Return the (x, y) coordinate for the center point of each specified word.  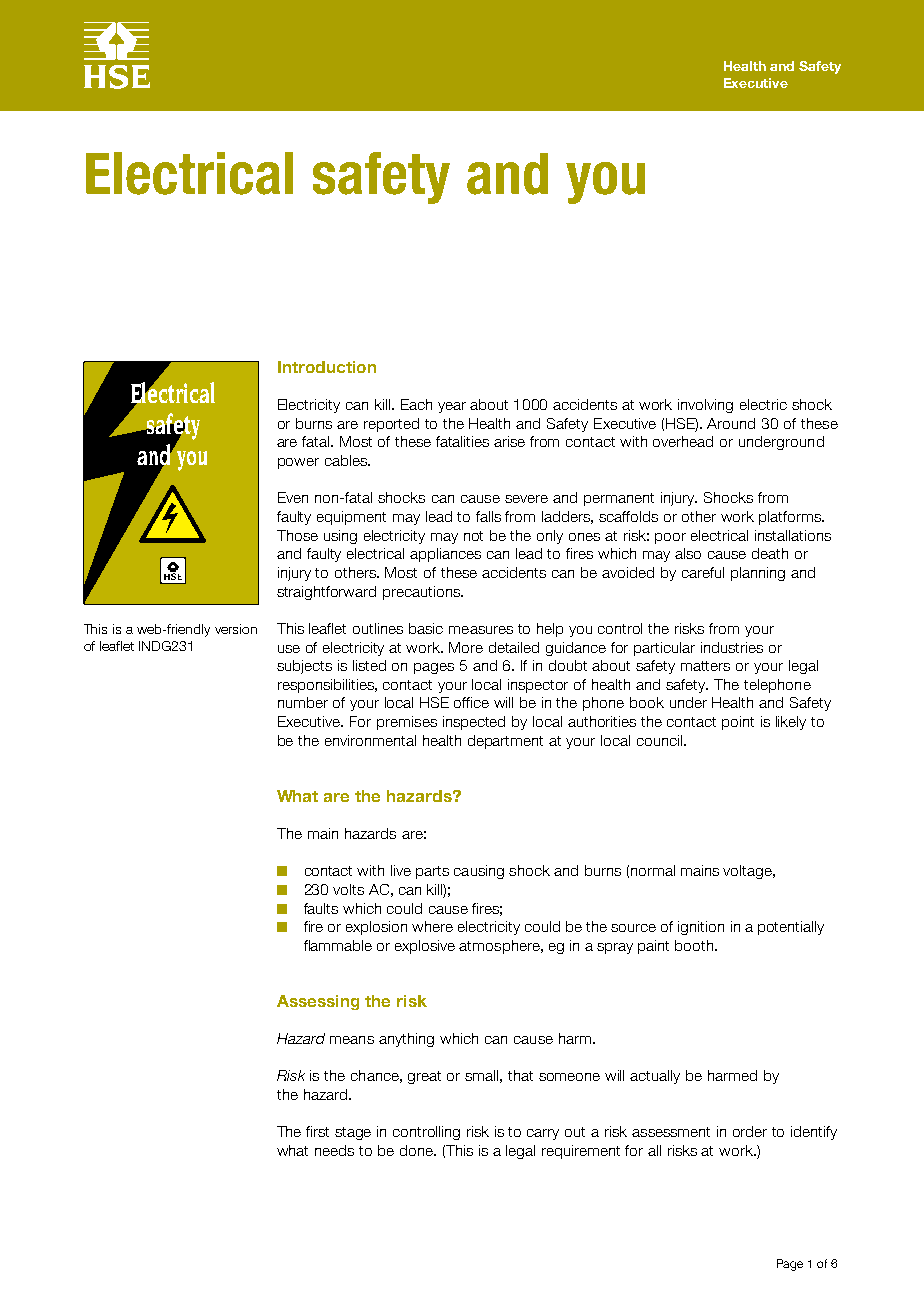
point (738, 723)
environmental (370, 740)
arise (509, 441)
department (505, 742)
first (317, 1131)
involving (705, 406)
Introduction (327, 367)
